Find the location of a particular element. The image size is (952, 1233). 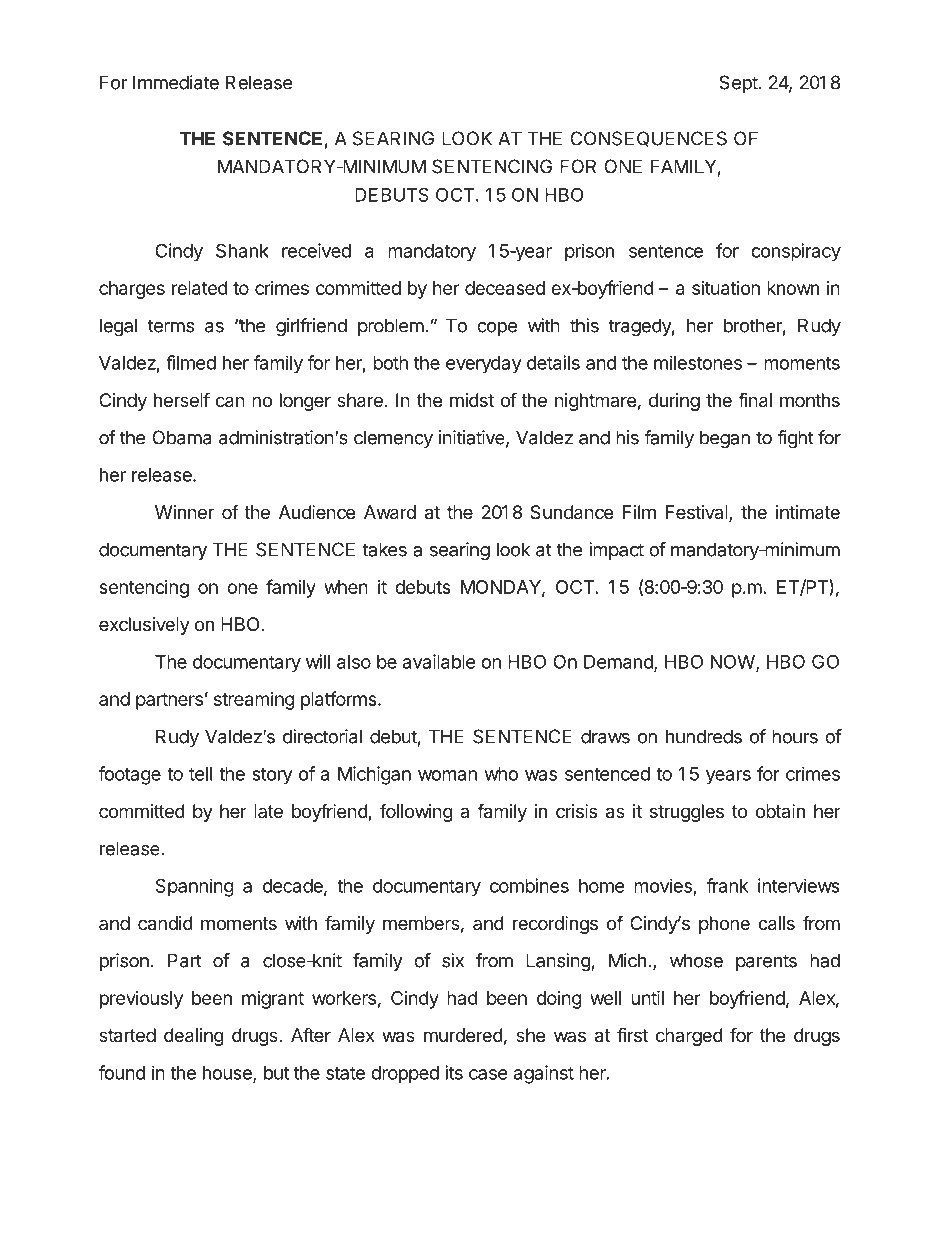

Sept is located at coordinates (739, 84).
